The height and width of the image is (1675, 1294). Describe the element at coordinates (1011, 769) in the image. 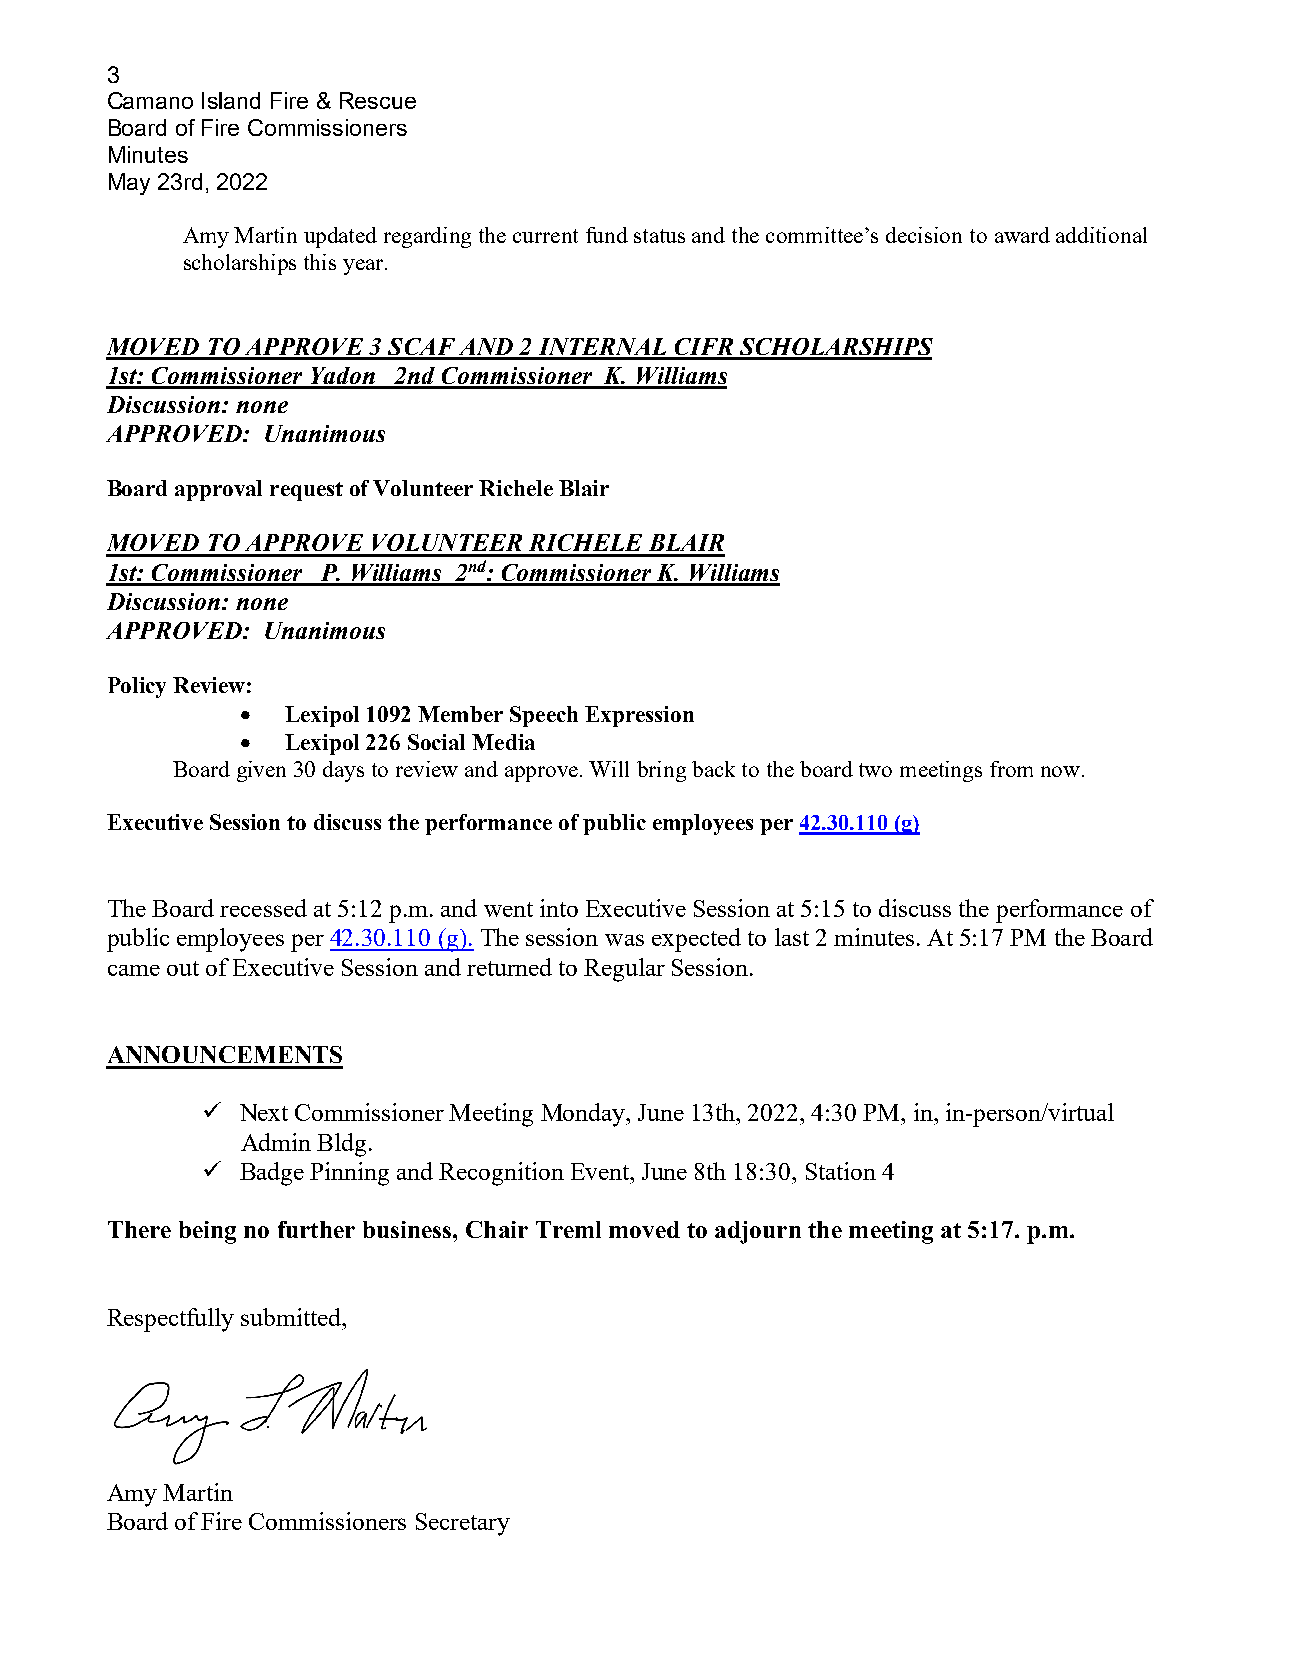

I see `from` at that location.
